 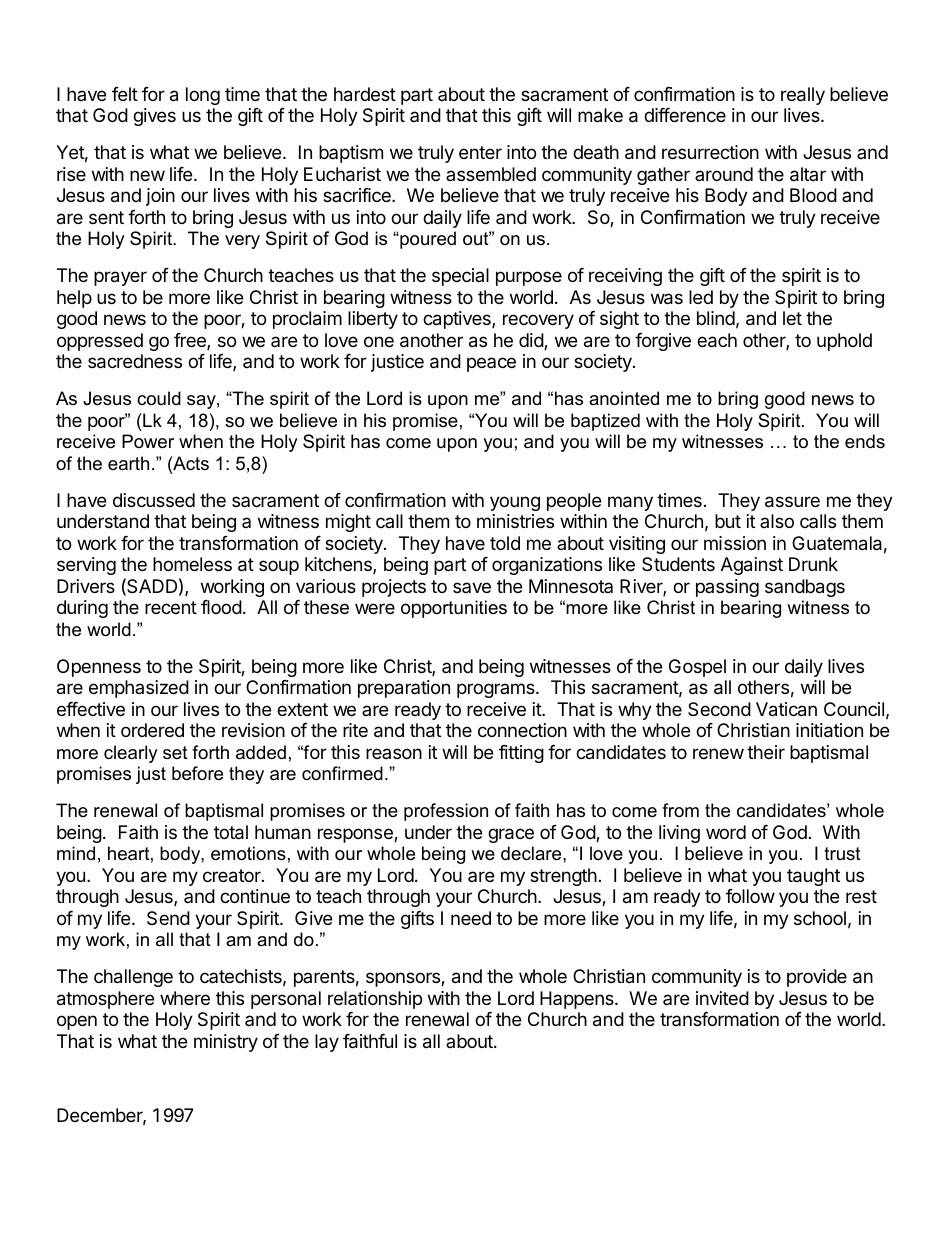 I want to click on where, so click(x=185, y=998).
